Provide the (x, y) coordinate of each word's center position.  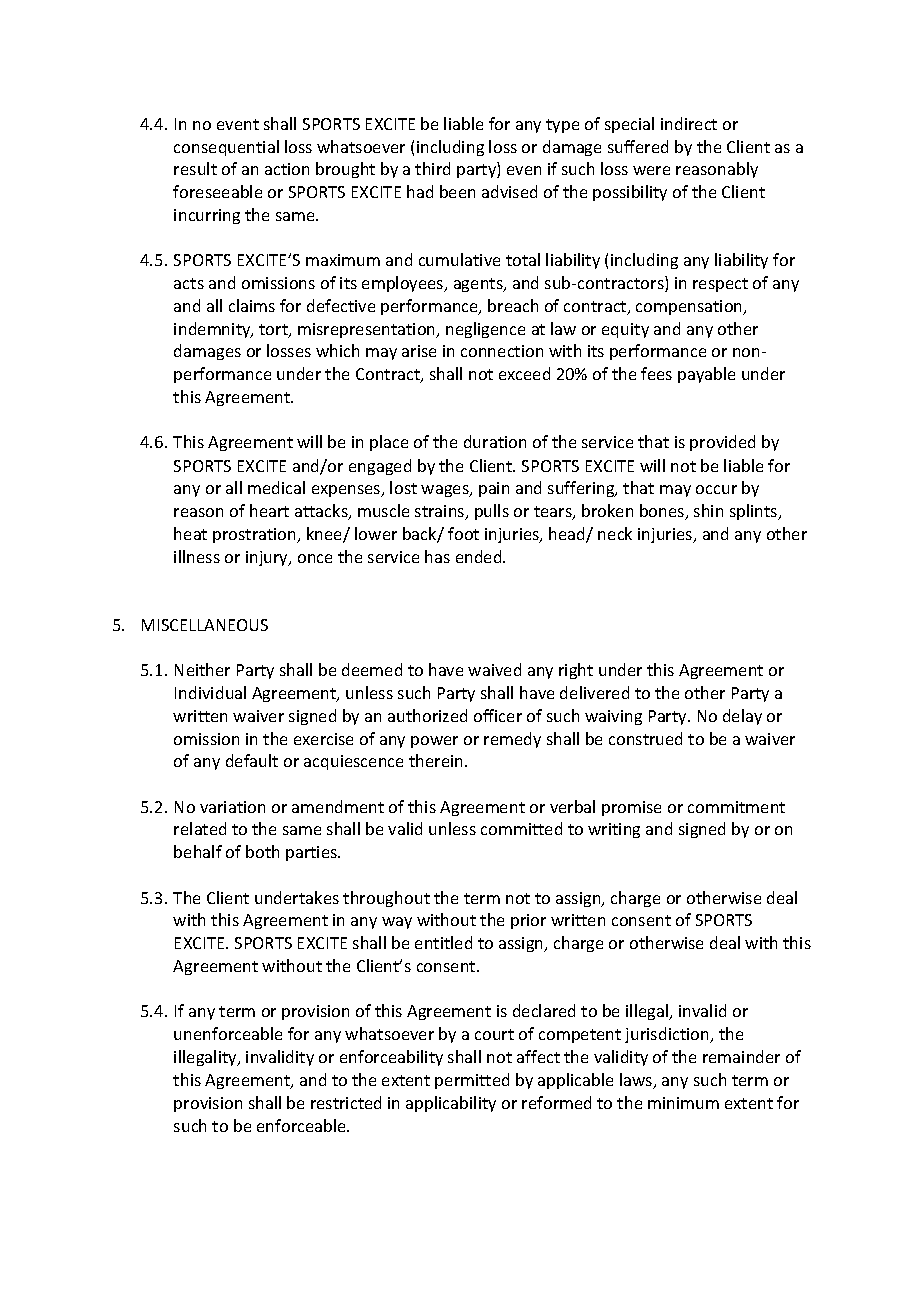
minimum (683, 1103)
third (432, 168)
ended (480, 556)
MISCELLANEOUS (205, 625)
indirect (689, 123)
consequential (226, 148)
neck (615, 533)
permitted (472, 1081)
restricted (346, 1102)
